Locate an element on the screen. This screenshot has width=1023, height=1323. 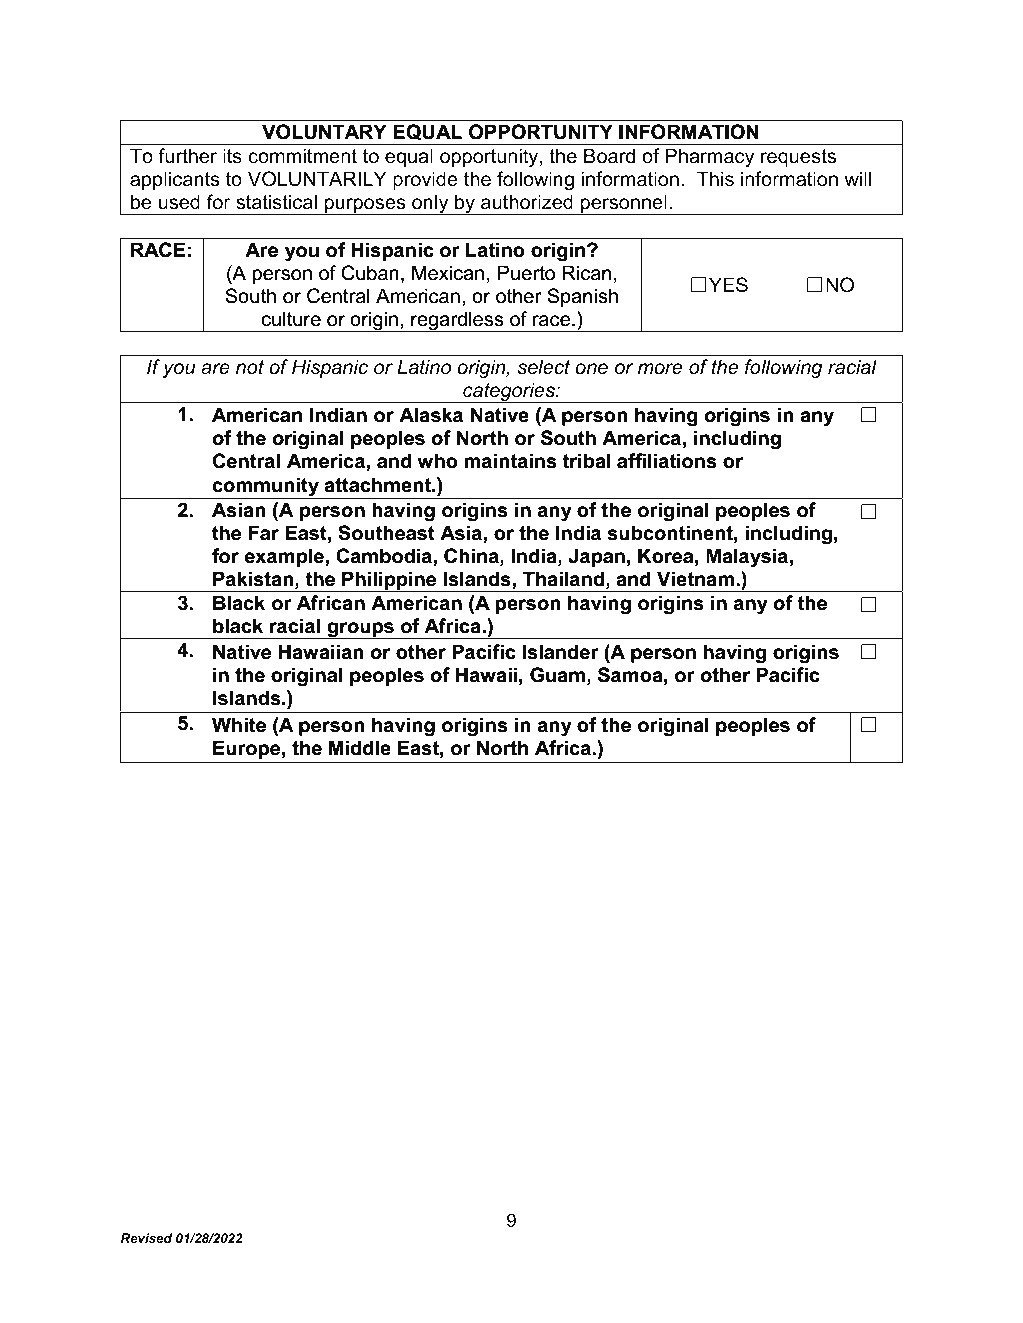
Malaysia is located at coordinates (747, 557).
